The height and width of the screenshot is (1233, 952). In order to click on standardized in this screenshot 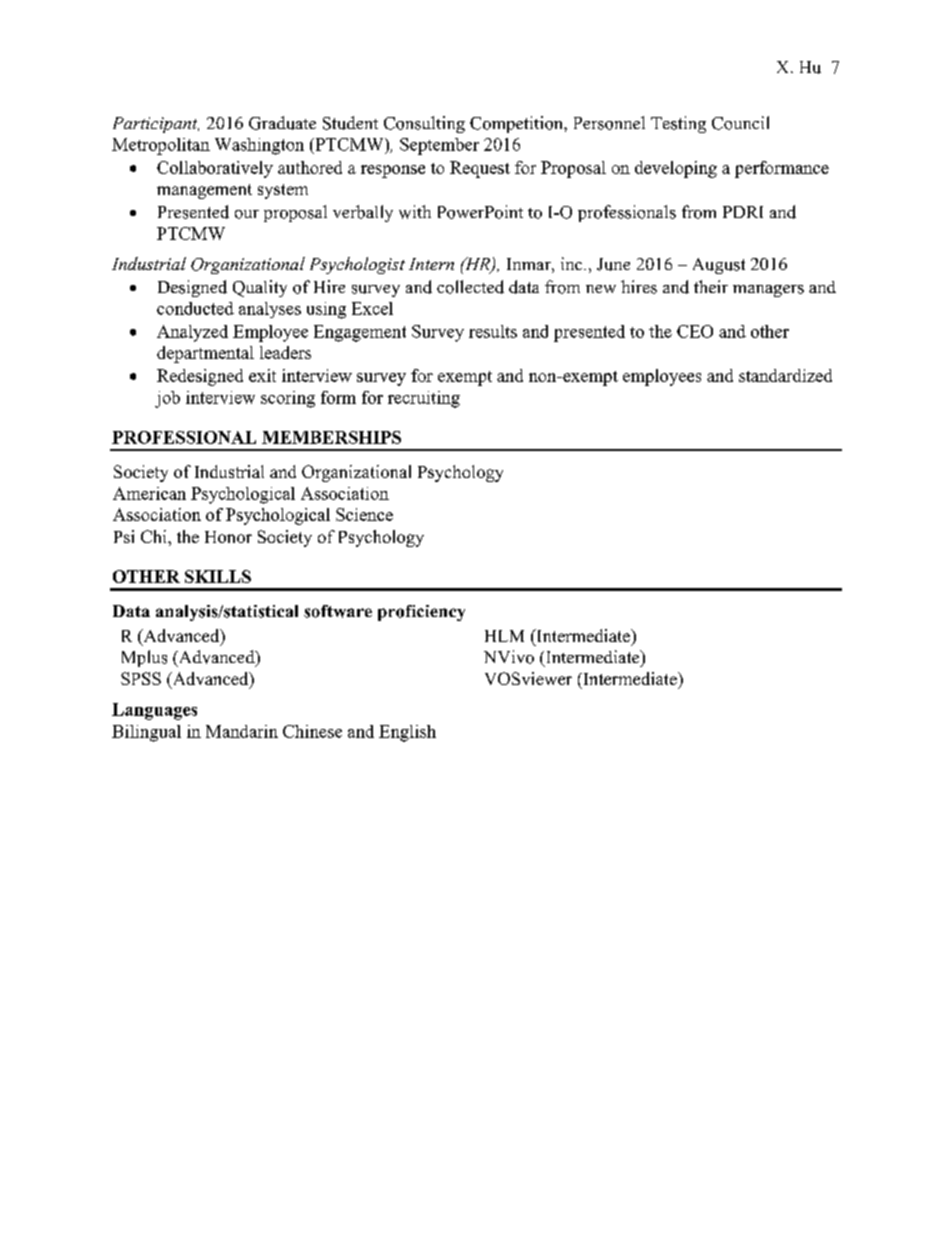, I will do `click(785, 375)`.
